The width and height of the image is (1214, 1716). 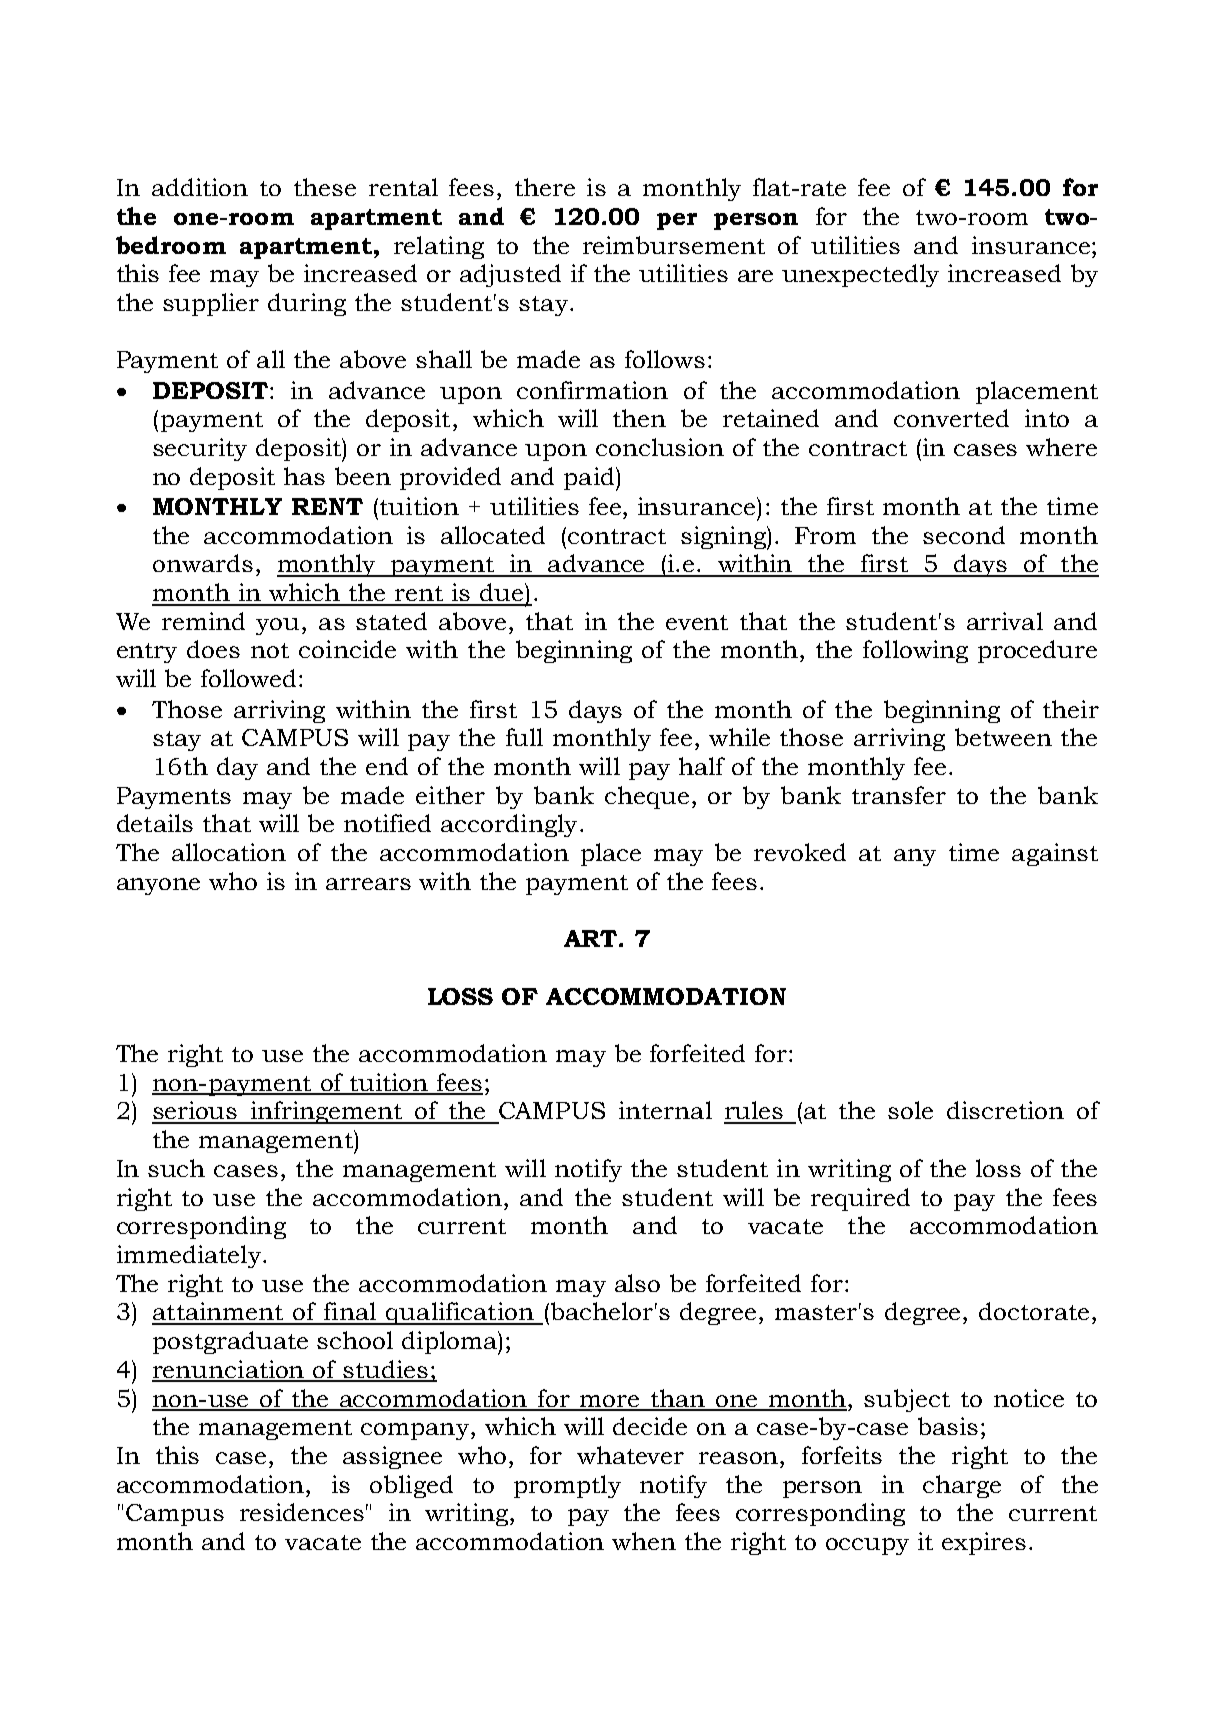 I want to click on reimbursement, so click(x=674, y=245).
